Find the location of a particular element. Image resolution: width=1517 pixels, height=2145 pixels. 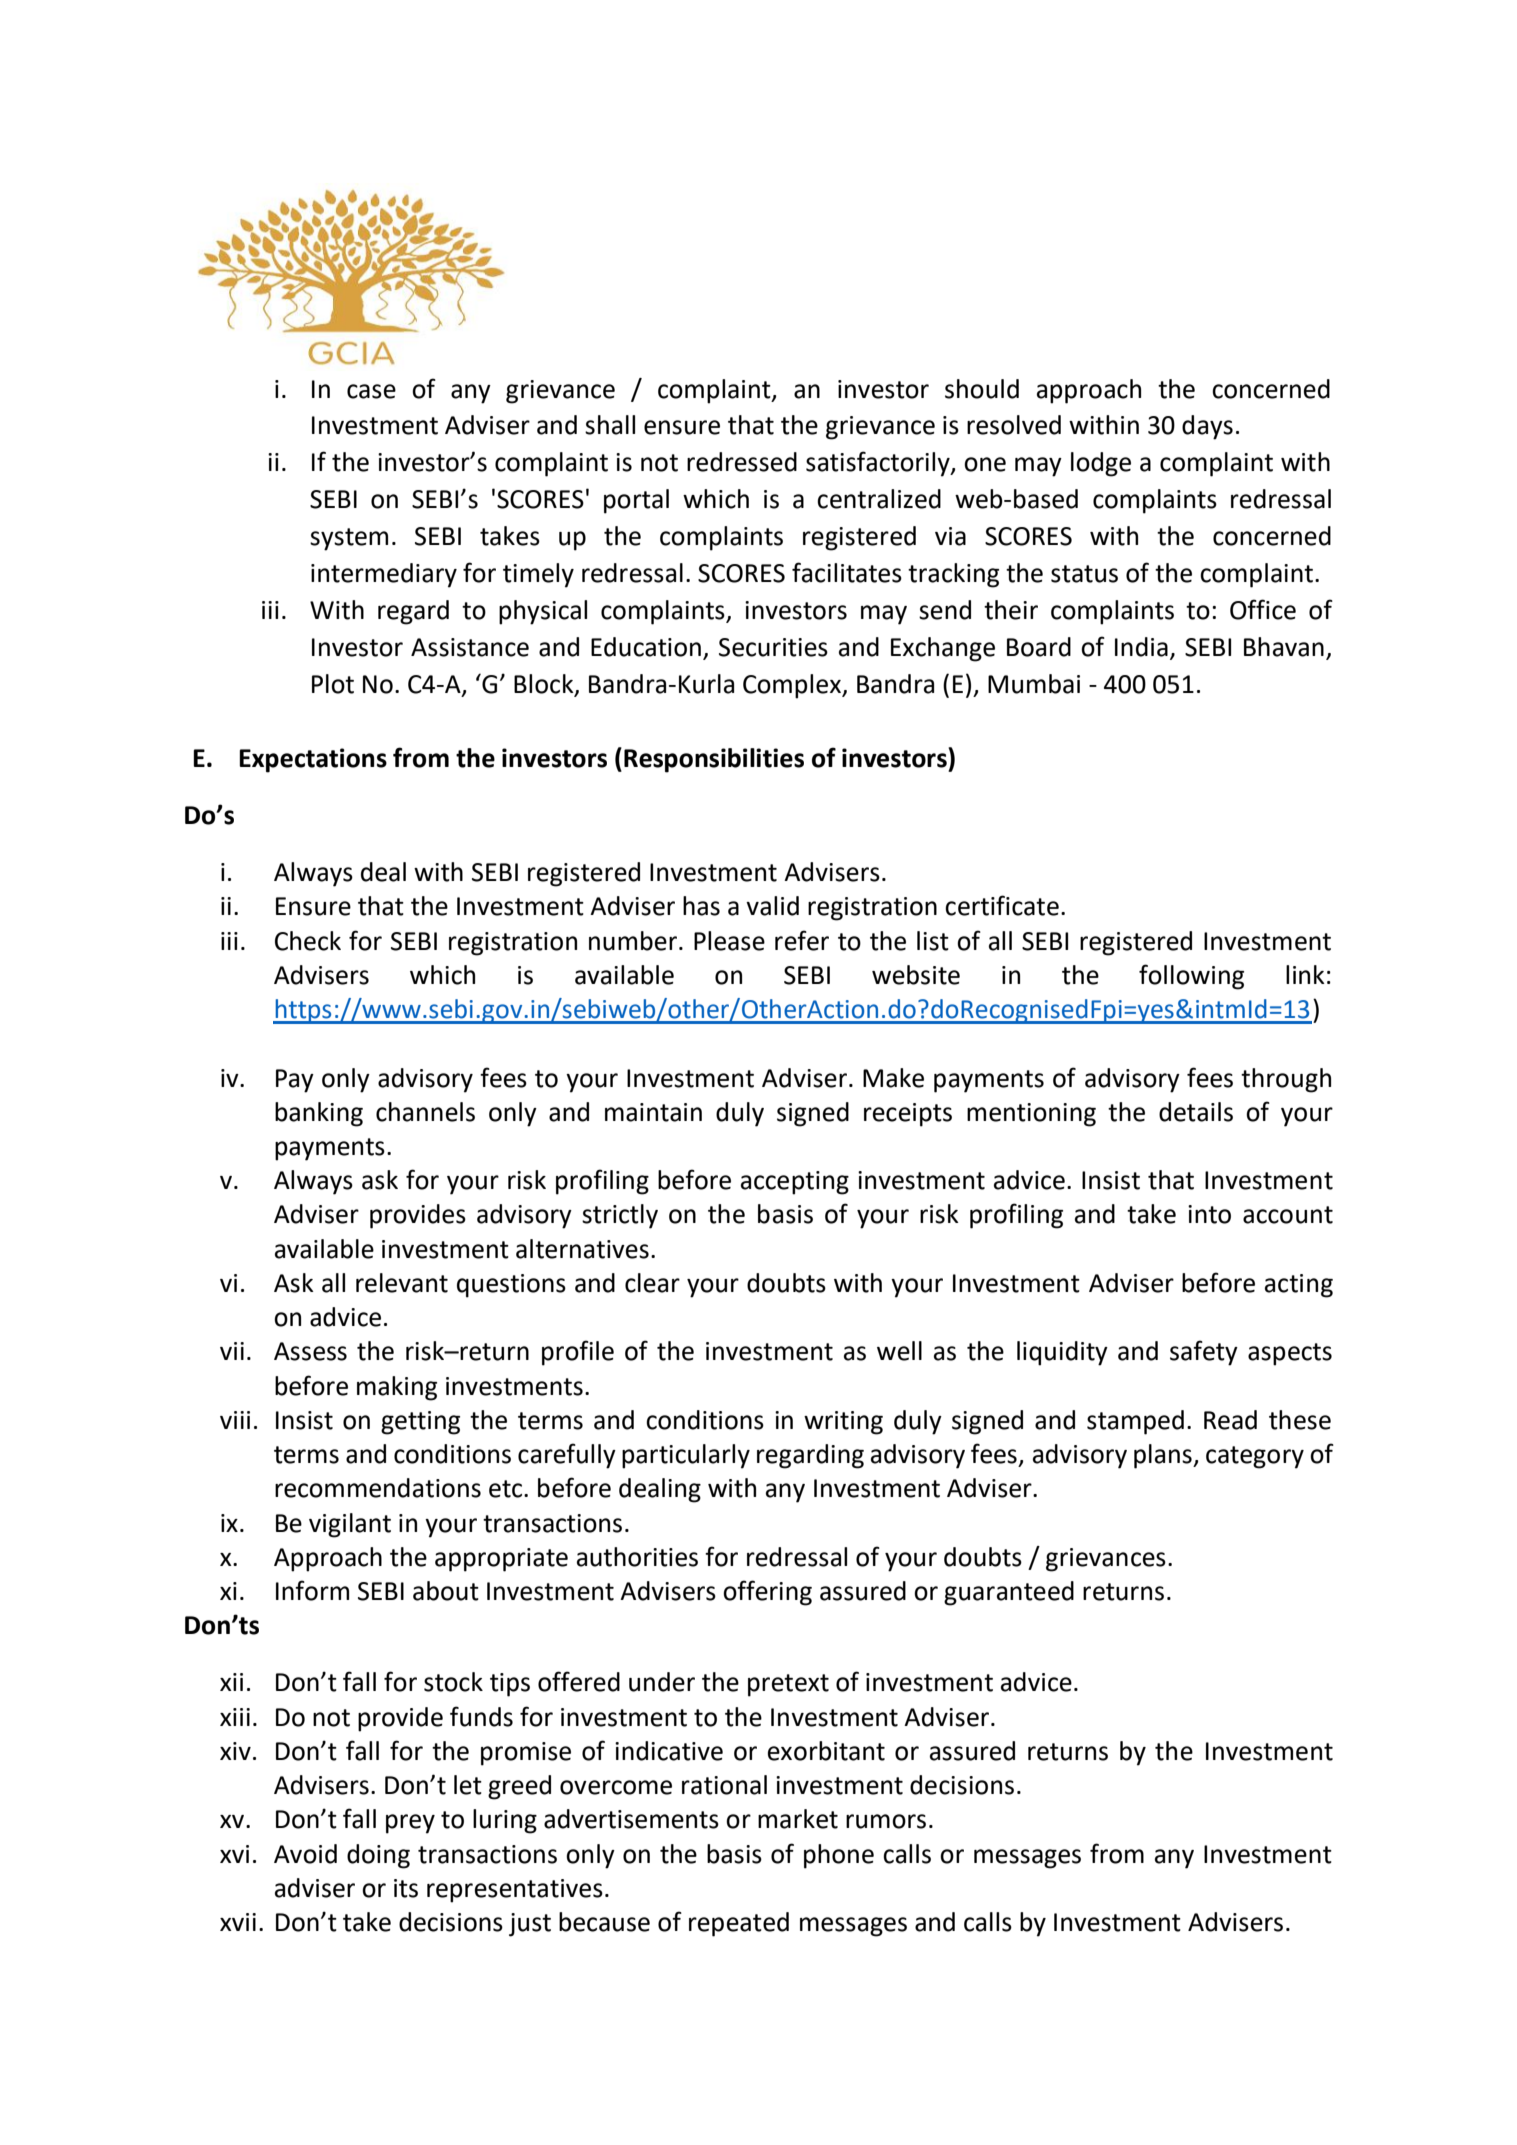

stamped is located at coordinates (1135, 1422).
